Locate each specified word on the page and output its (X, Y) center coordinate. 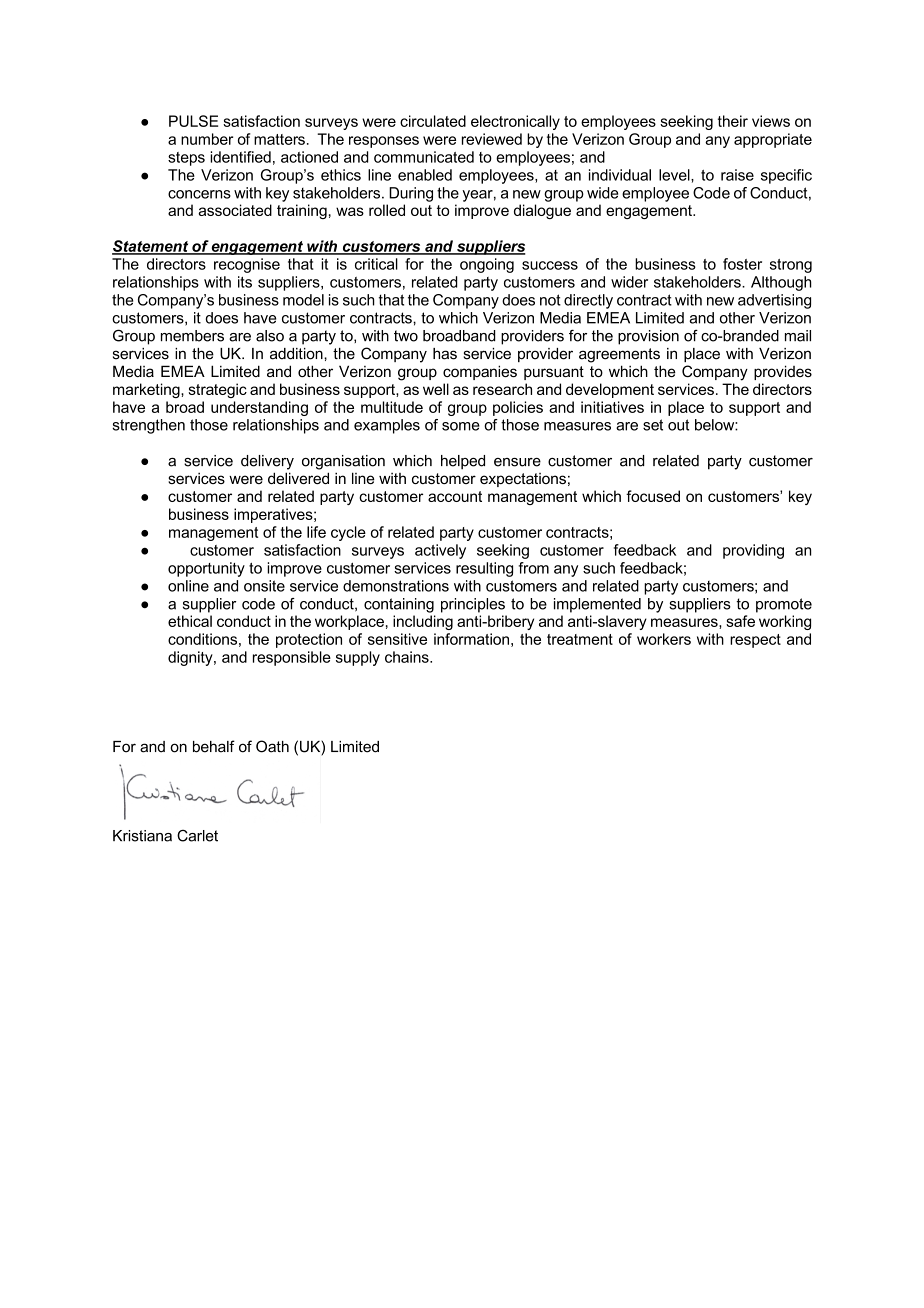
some (461, 426)
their (733, 121)
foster (742, 264)
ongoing (487, 265)
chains (408, 657)
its (245, 282)
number (207, 139)
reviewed (492, 139)
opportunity (206, 569)
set (653, 425)
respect (755, 641)
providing (753, 551)
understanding (259, 408)
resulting (484, 569)
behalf (214, 746)
